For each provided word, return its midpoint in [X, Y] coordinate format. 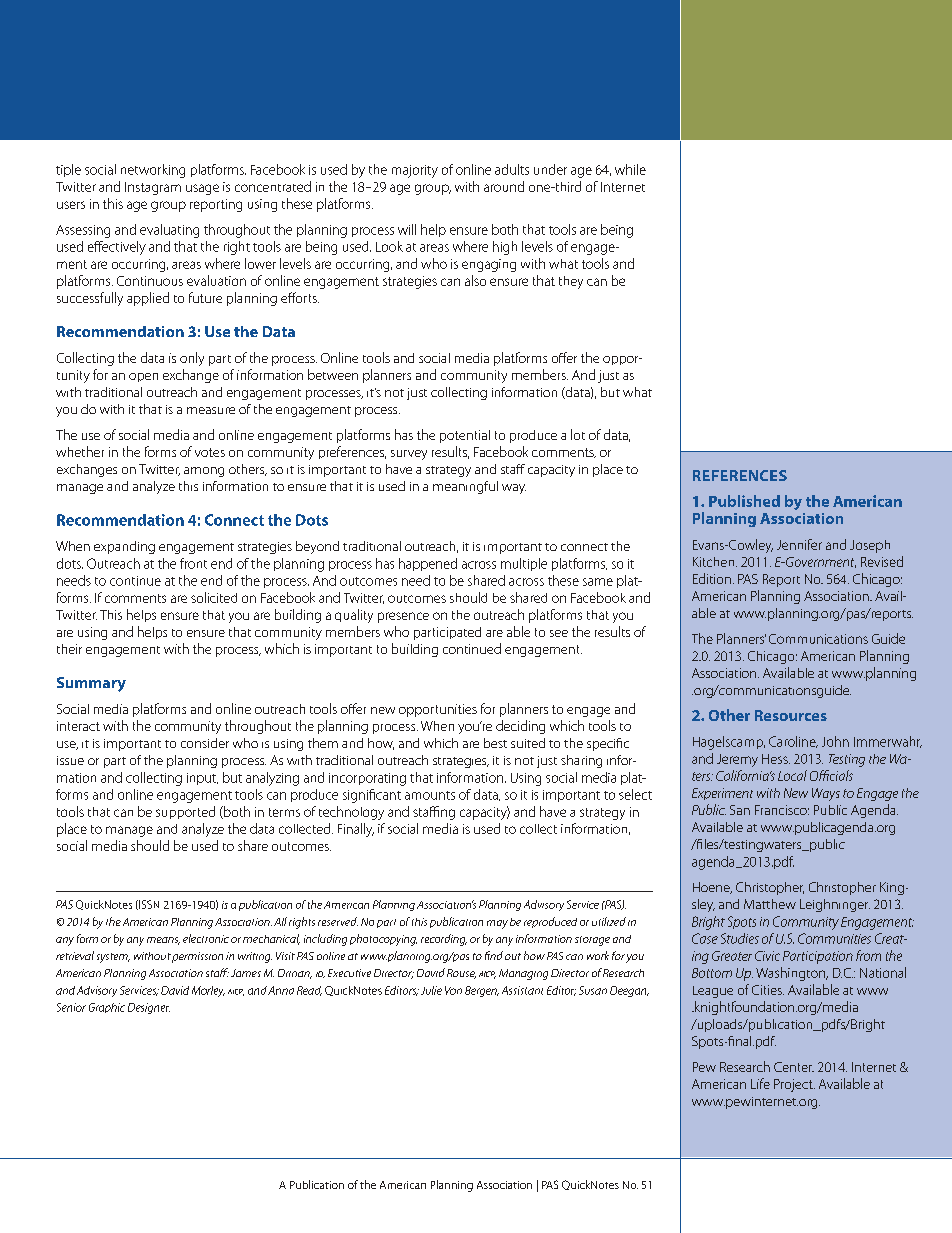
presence [403, 617]
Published [744, 501]
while [630, 169]
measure [211, 410]
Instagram [153, 188]
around [504, 186]
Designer [149, 1008]
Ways [826, 794]
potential [465, 436]
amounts [430, 795]
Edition [712, 578]
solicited [214, 597]
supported [185, 812]
